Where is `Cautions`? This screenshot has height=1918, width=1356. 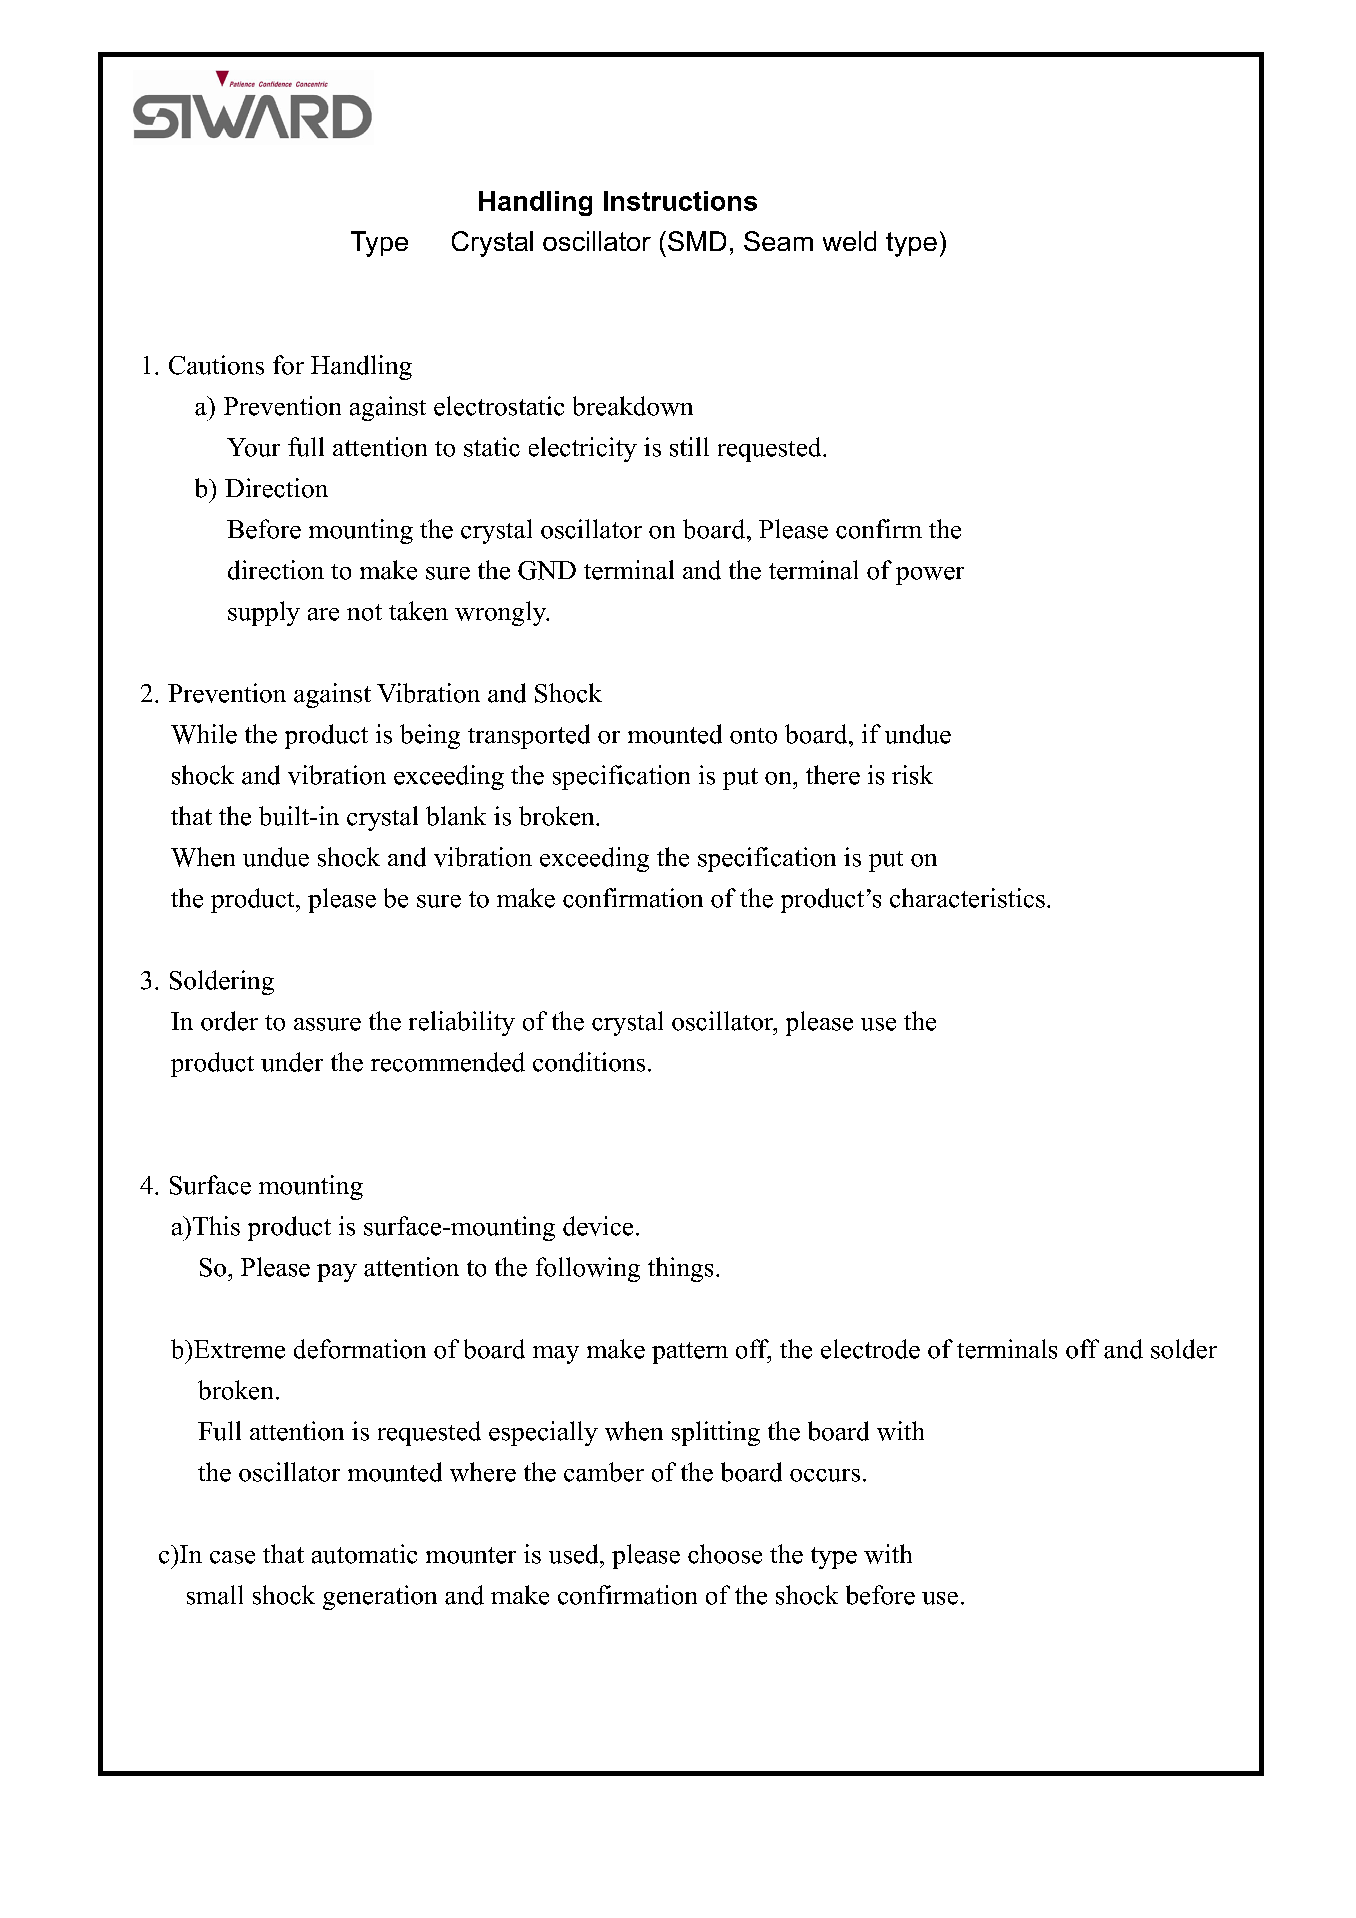
Cautions is located at coordinates (216, 365).
